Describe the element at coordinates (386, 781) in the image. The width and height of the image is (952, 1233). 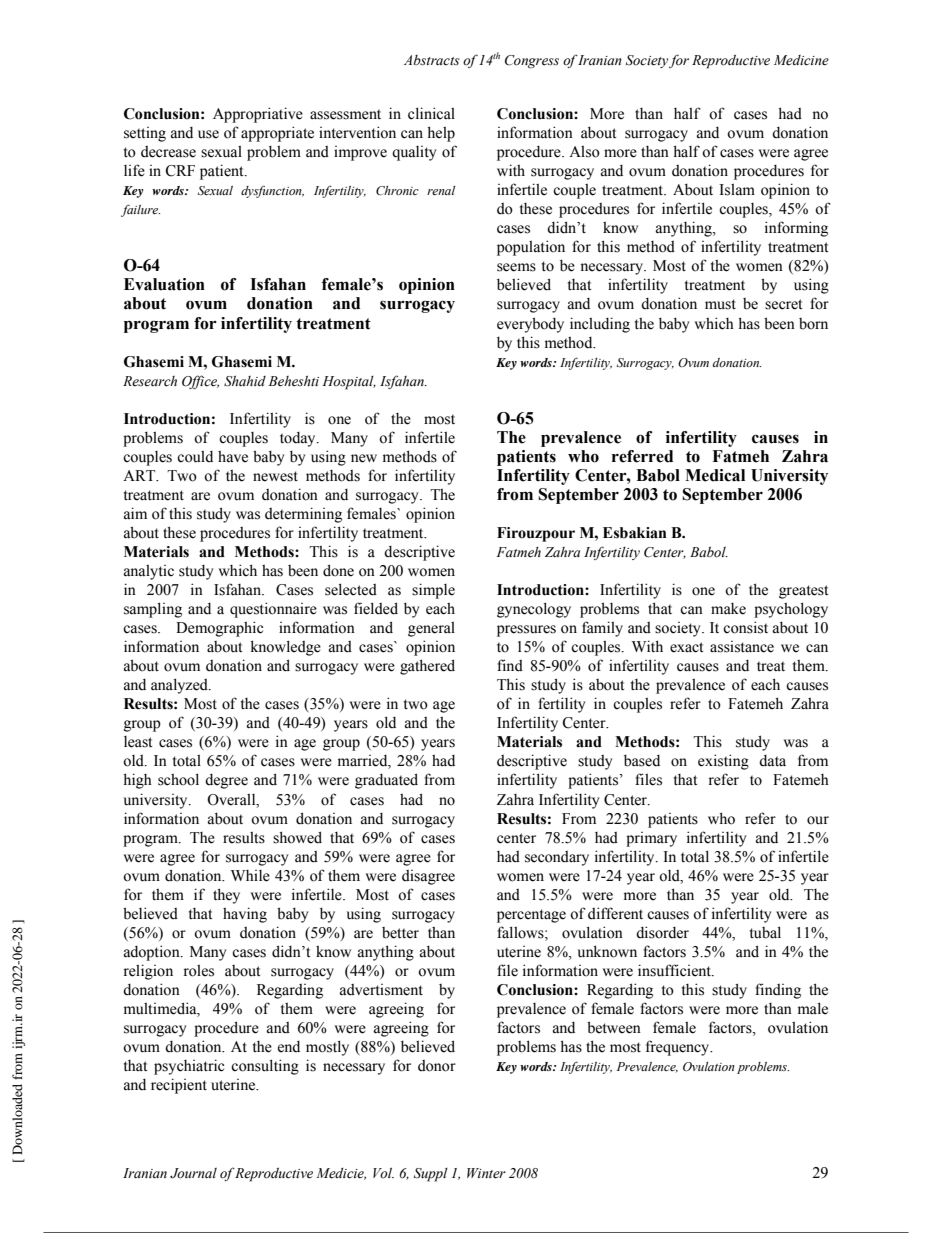
I see `graduated` at that location.
